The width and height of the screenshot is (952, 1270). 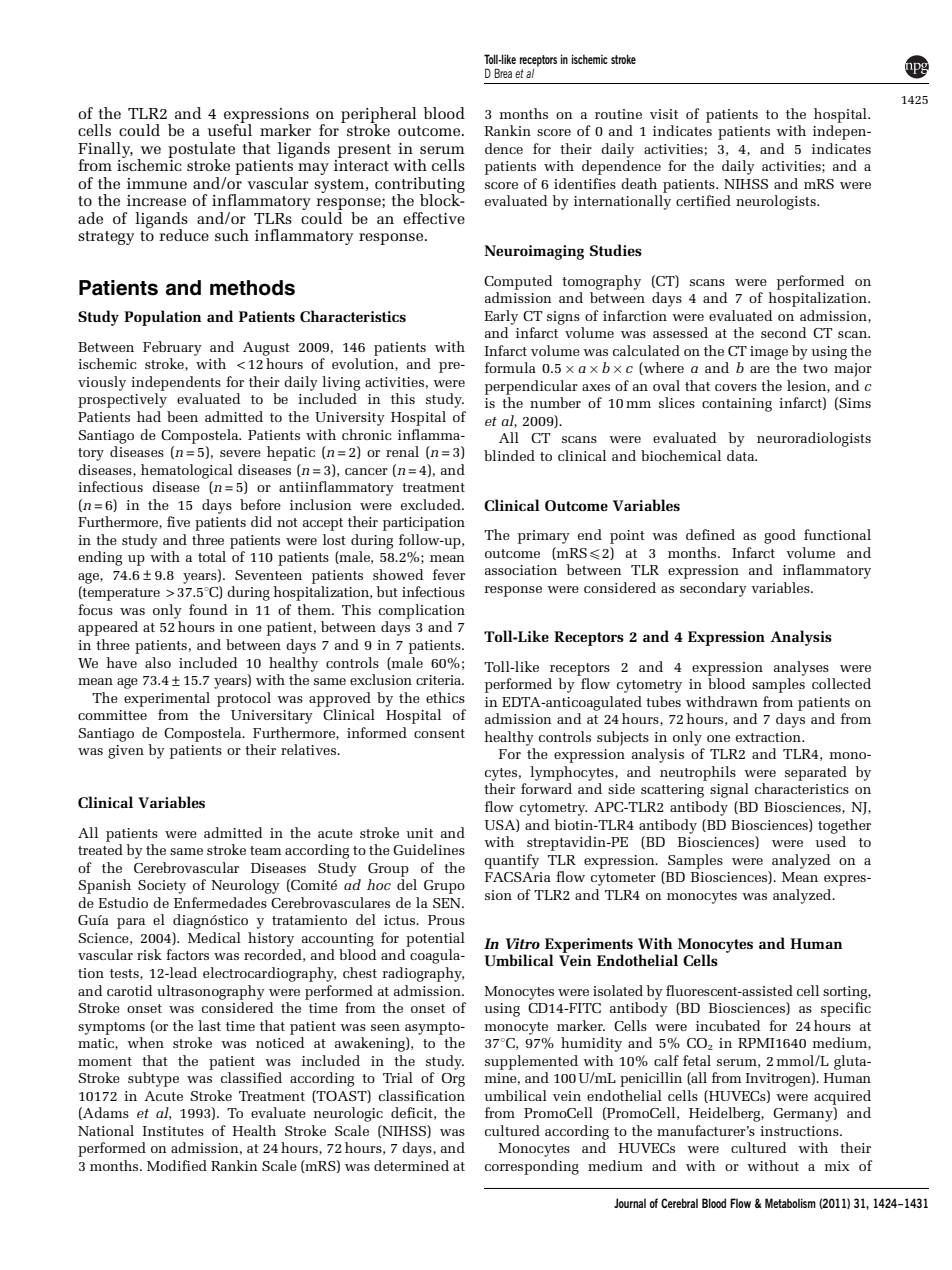 I want to click on potential, so click(x=435, y=939).
